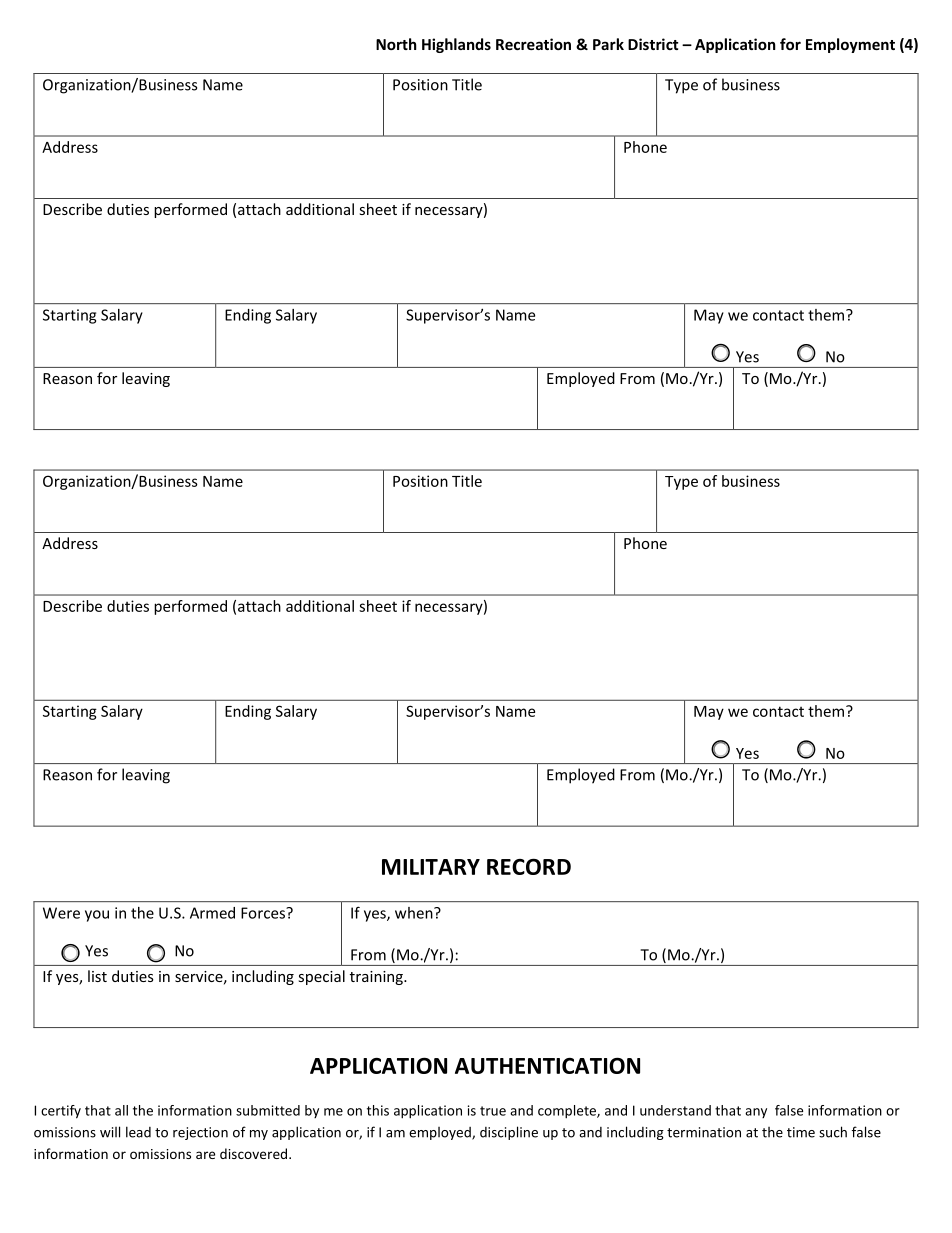  I want to click on Highlands, so click(456, 45).
